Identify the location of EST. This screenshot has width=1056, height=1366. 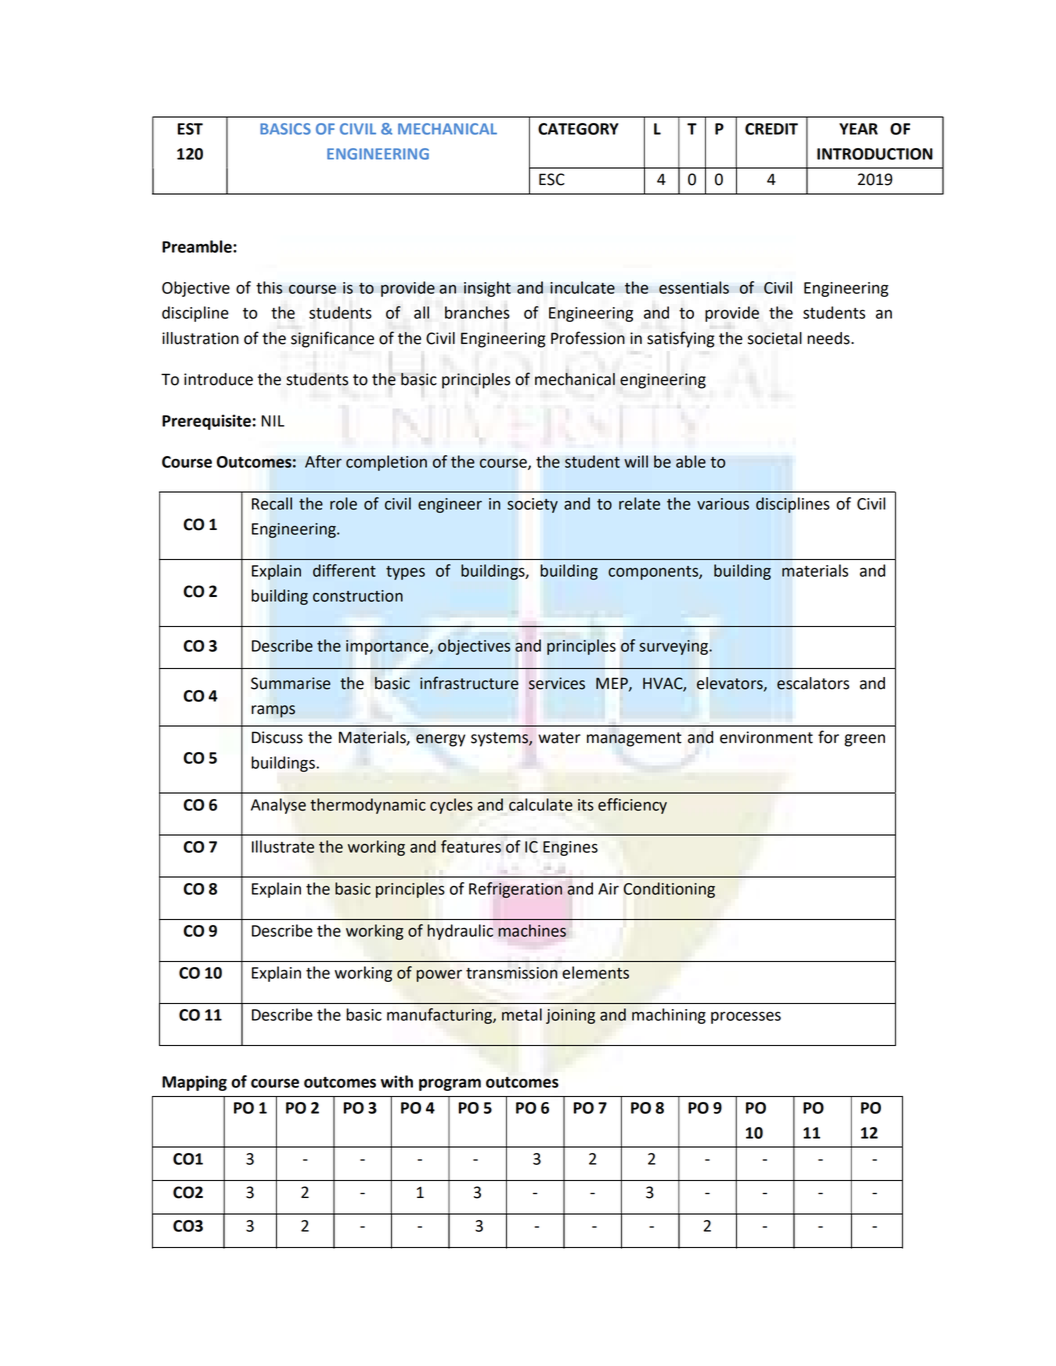
(190, 129).
